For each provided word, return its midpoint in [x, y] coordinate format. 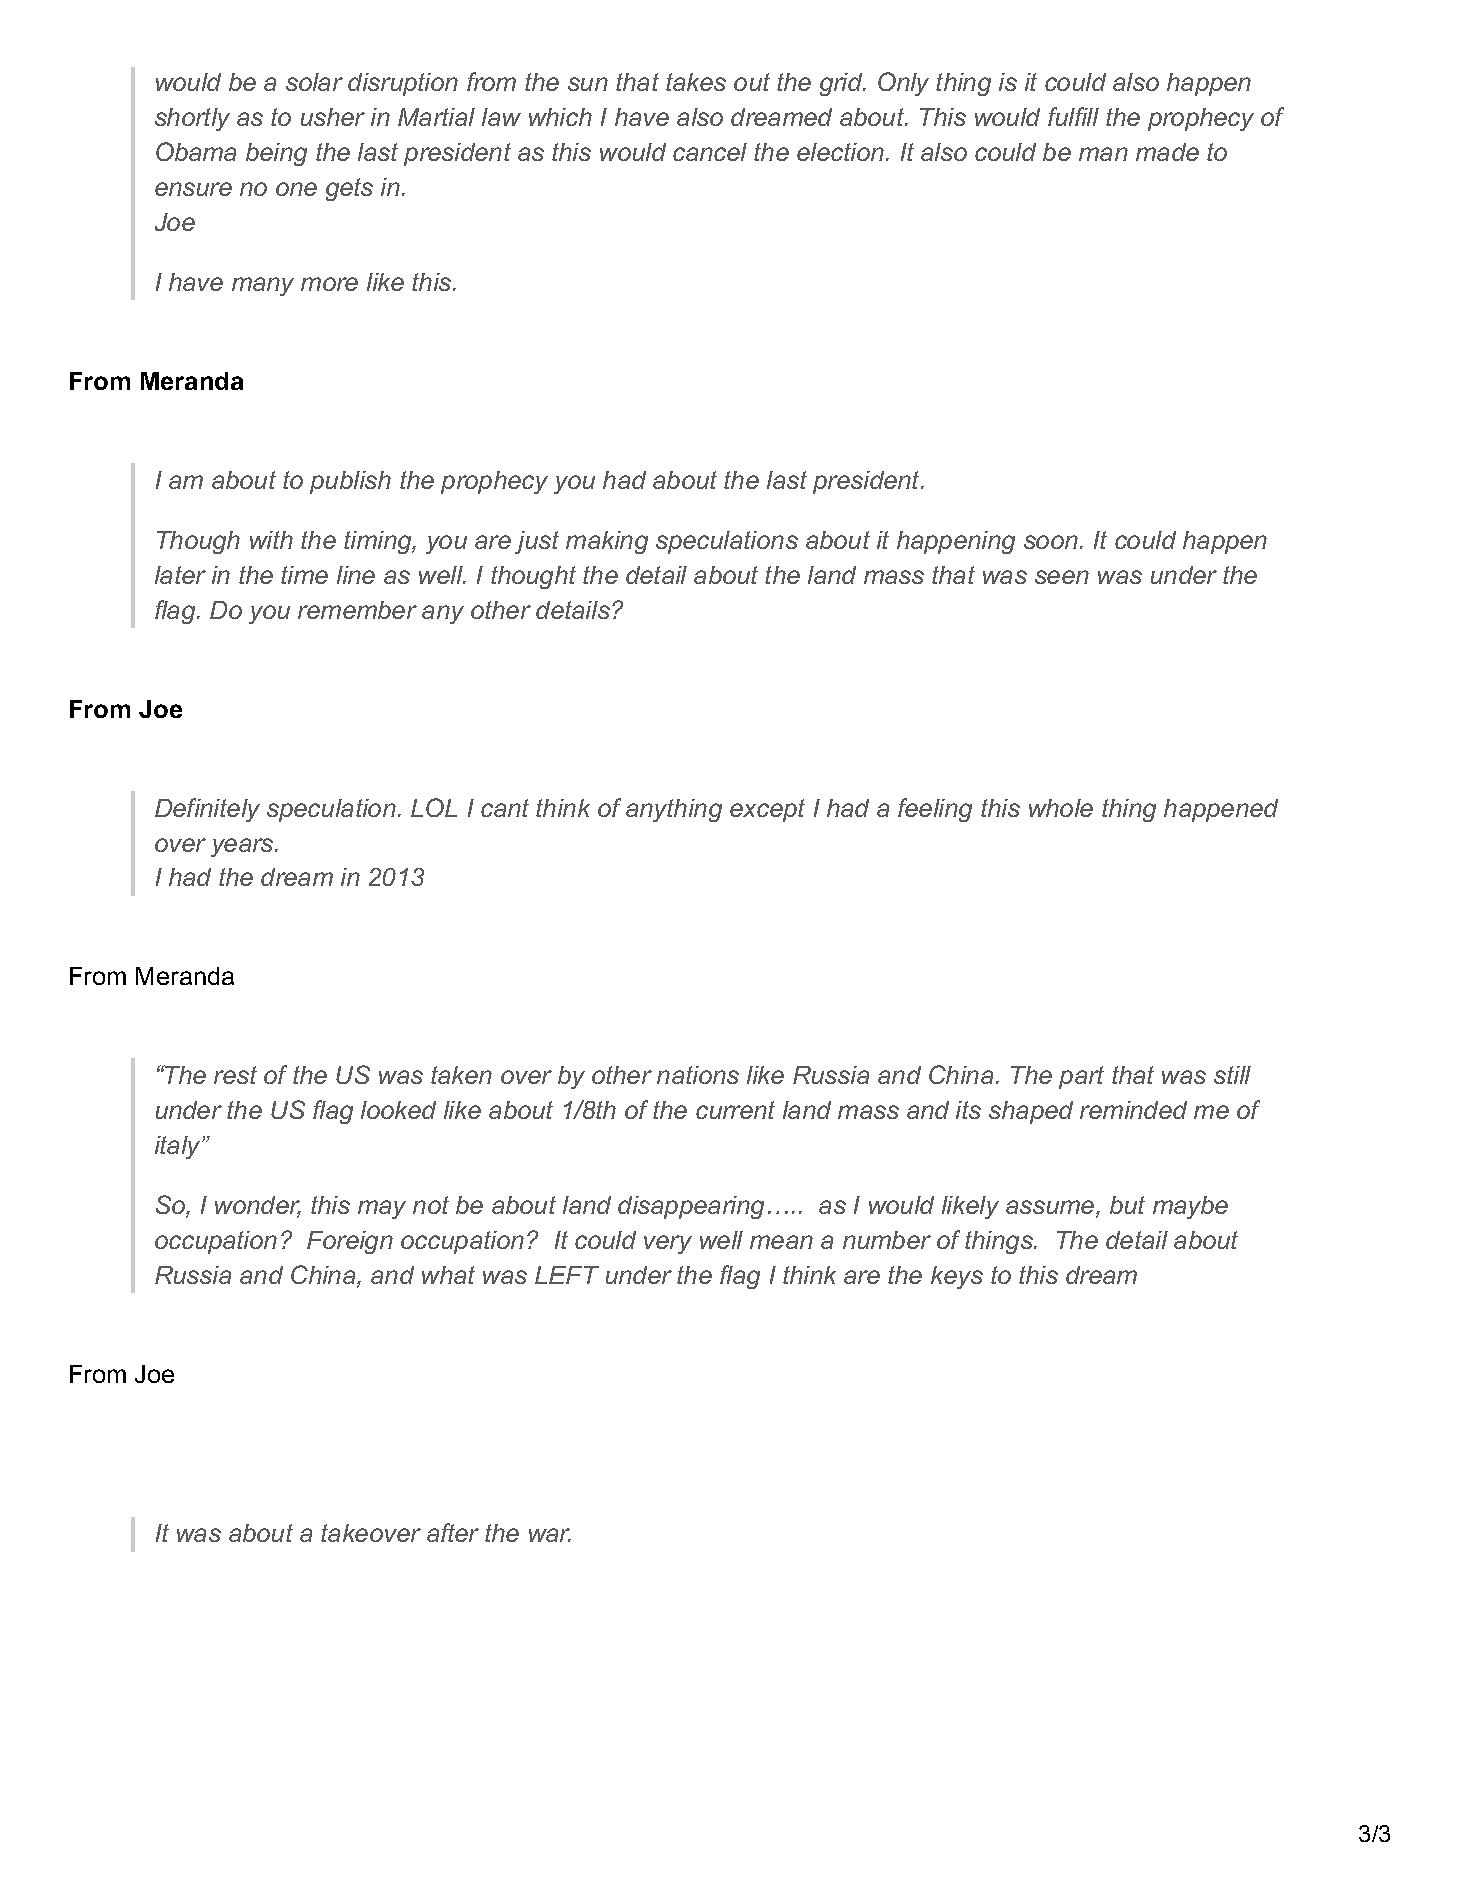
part [1081, 1077]
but [1127, 1205]
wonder [258, 1206]
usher [333, 117]
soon [1051, 542]
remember [357, 610]
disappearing [691, 1207]
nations [698, 1075]
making [607, 542]
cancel [710, 152]
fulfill [1073, 116]
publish [350, 482]
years [243, 847]
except [767, 810]
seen [1062, 577]
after [453, 1532]
